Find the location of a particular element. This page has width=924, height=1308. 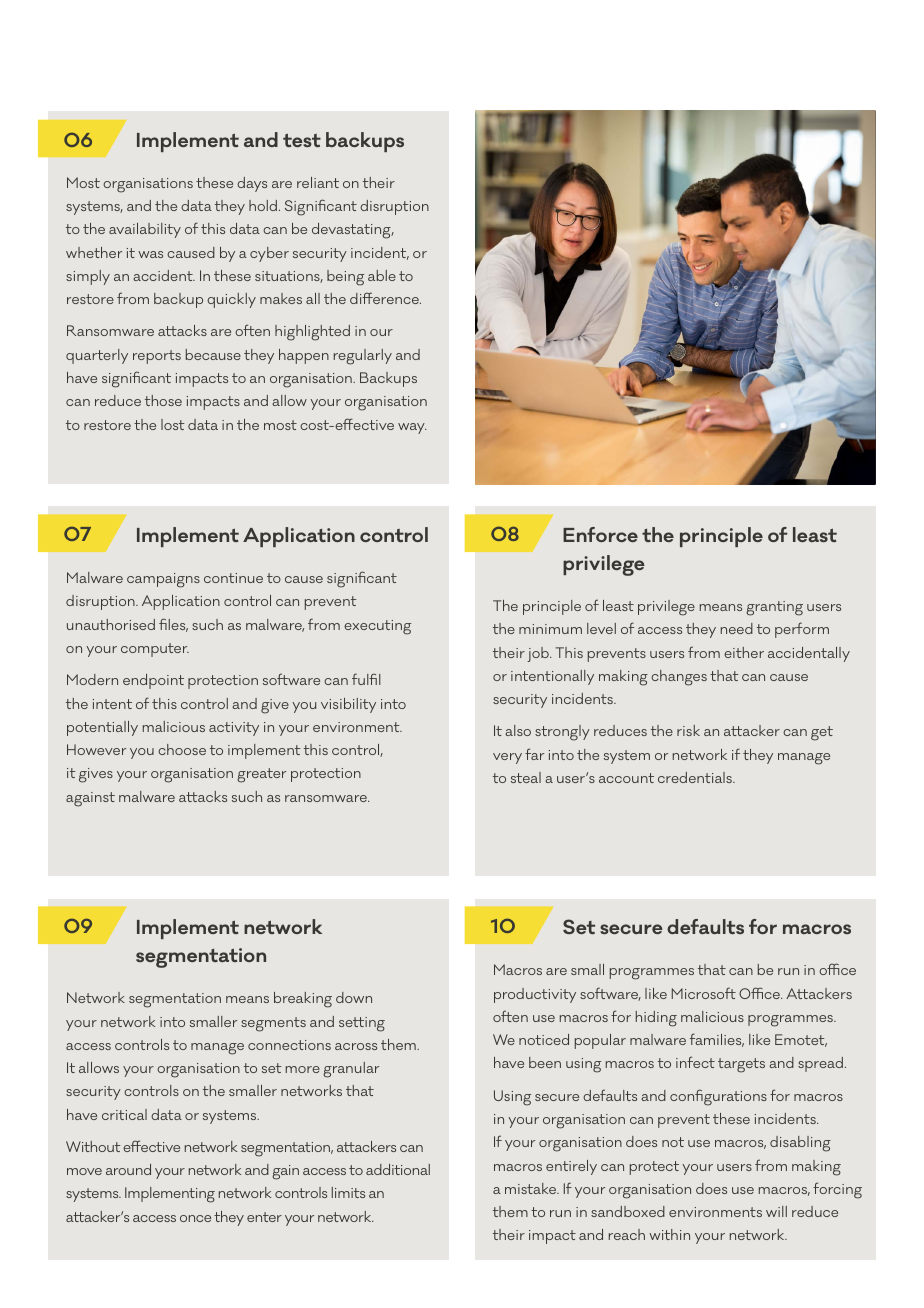

endpoint is located at coordinates (153, 681).
